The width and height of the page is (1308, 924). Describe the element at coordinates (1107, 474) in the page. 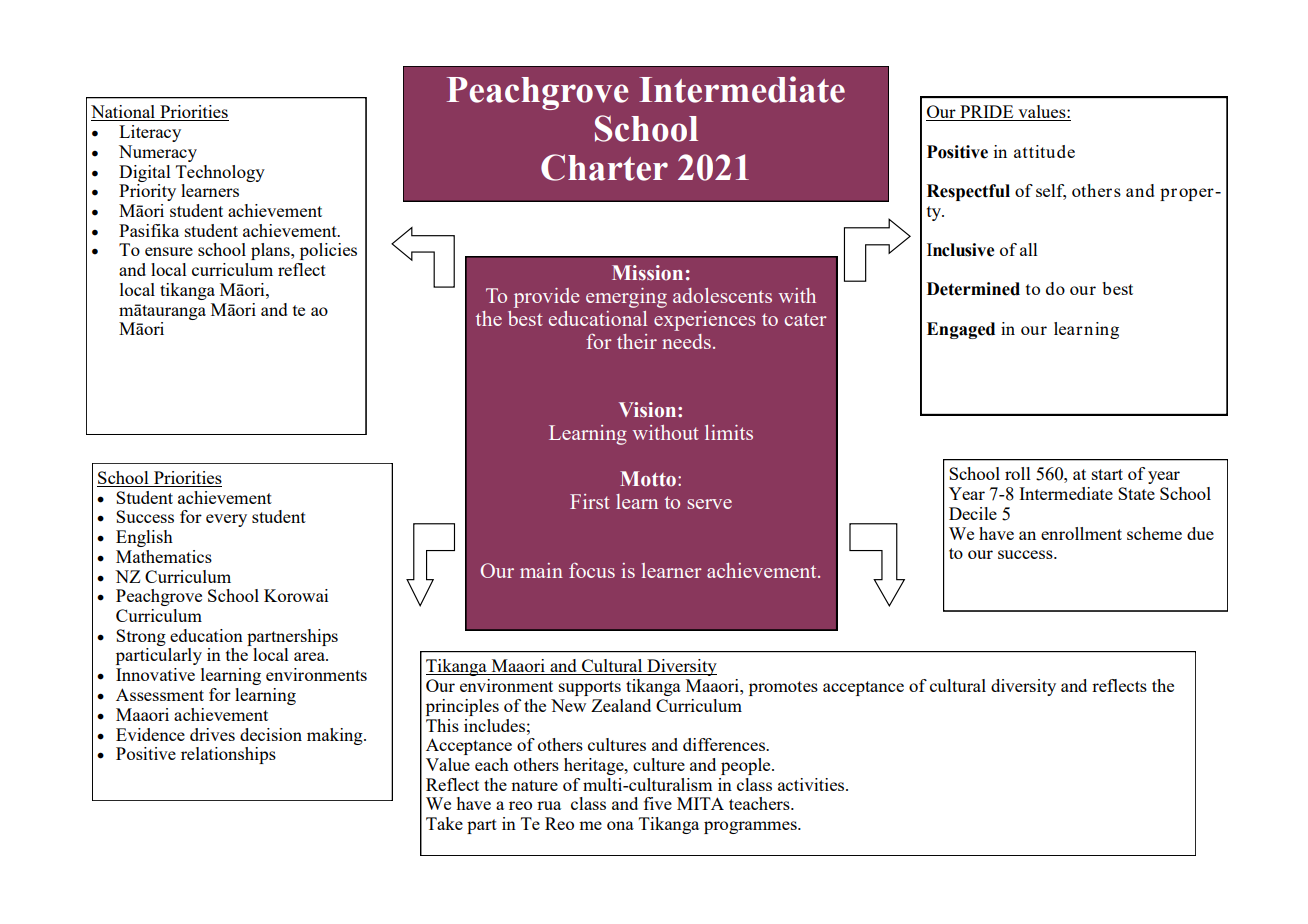

I see `start` at that location.
